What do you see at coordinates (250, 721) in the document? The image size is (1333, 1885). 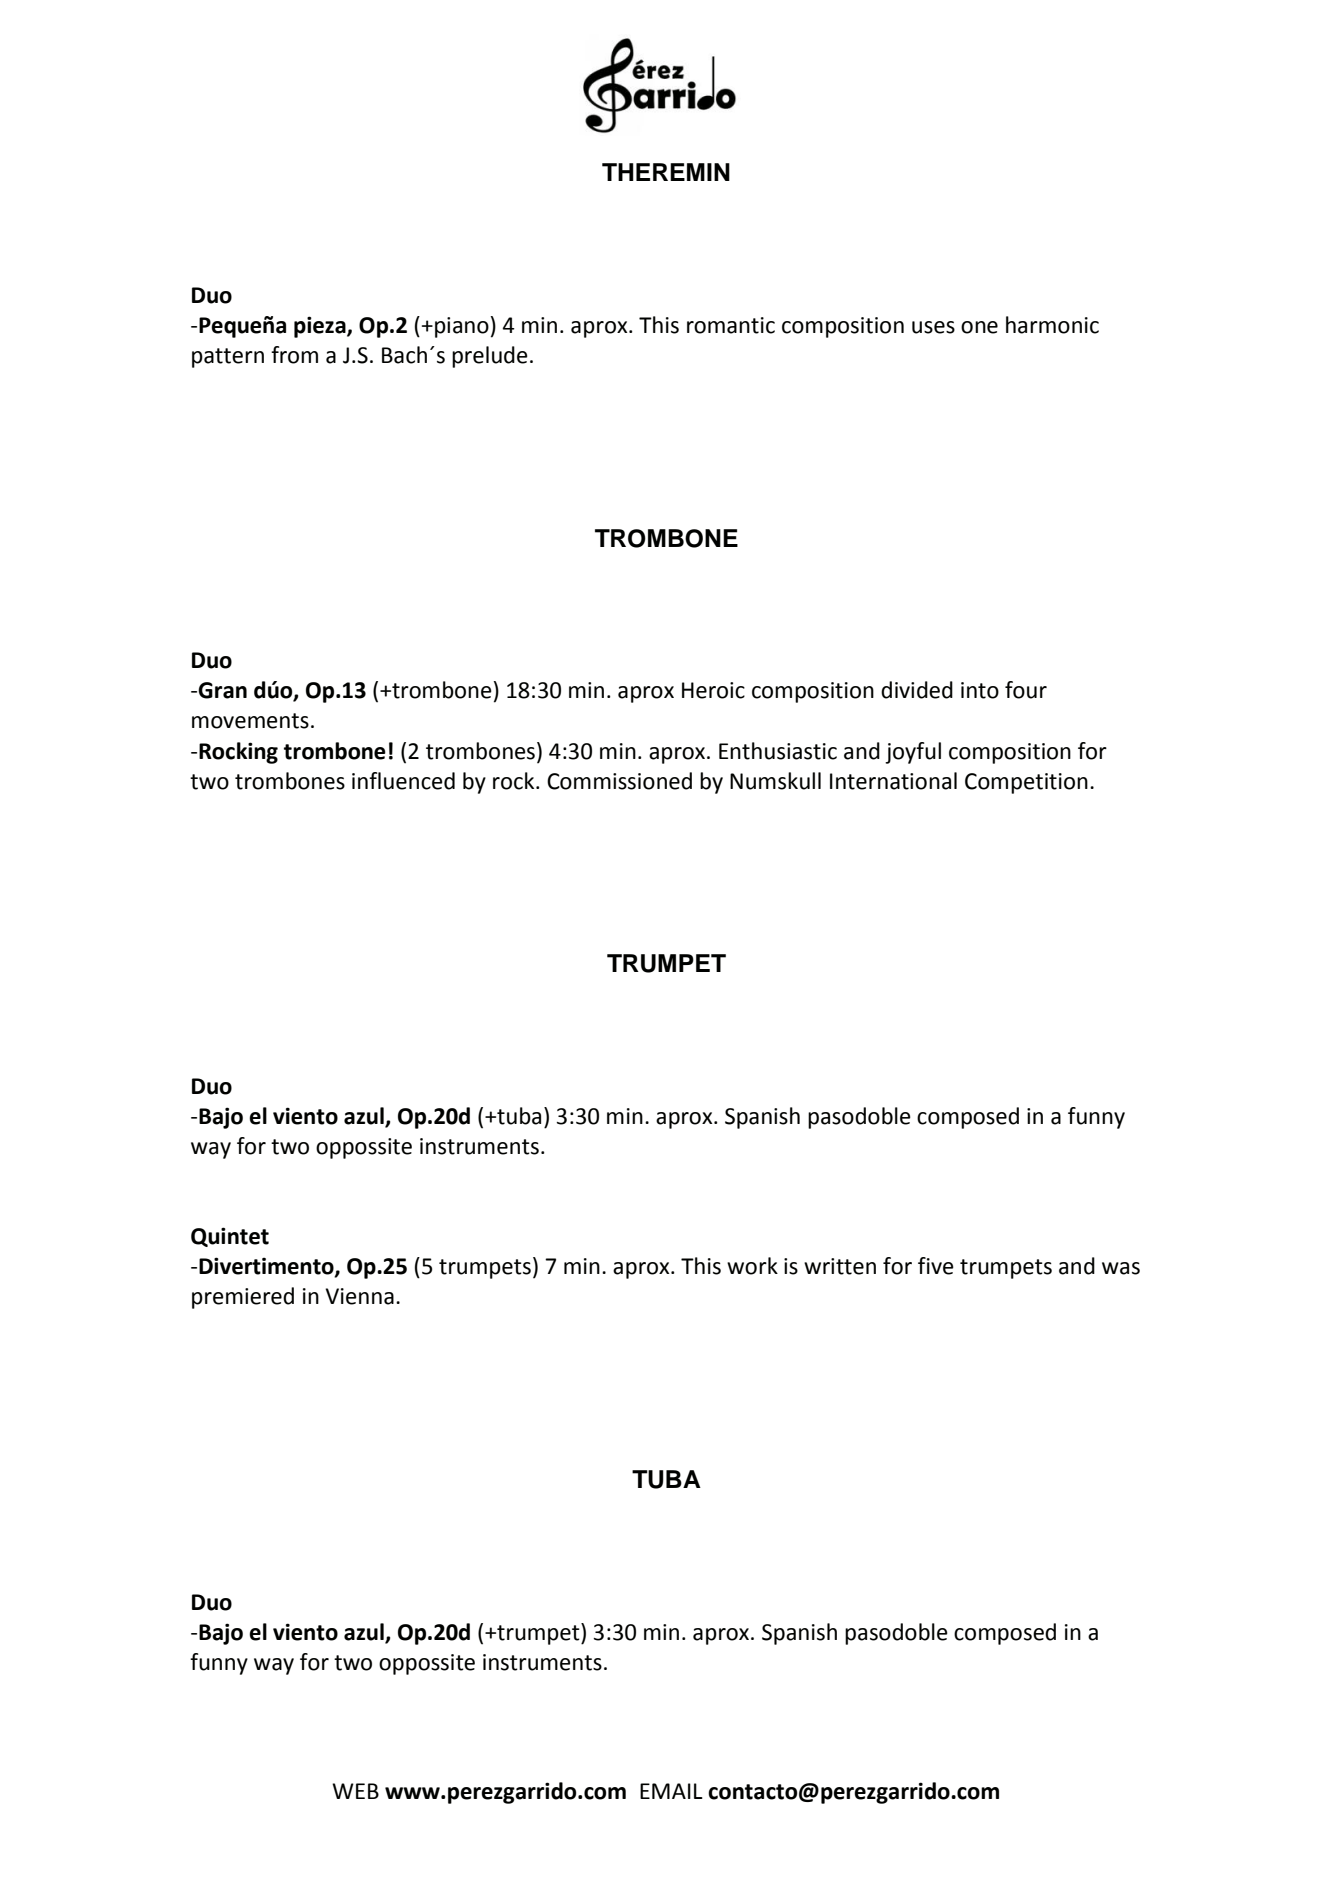 I see `movements` at bounding box center [250, 721].
